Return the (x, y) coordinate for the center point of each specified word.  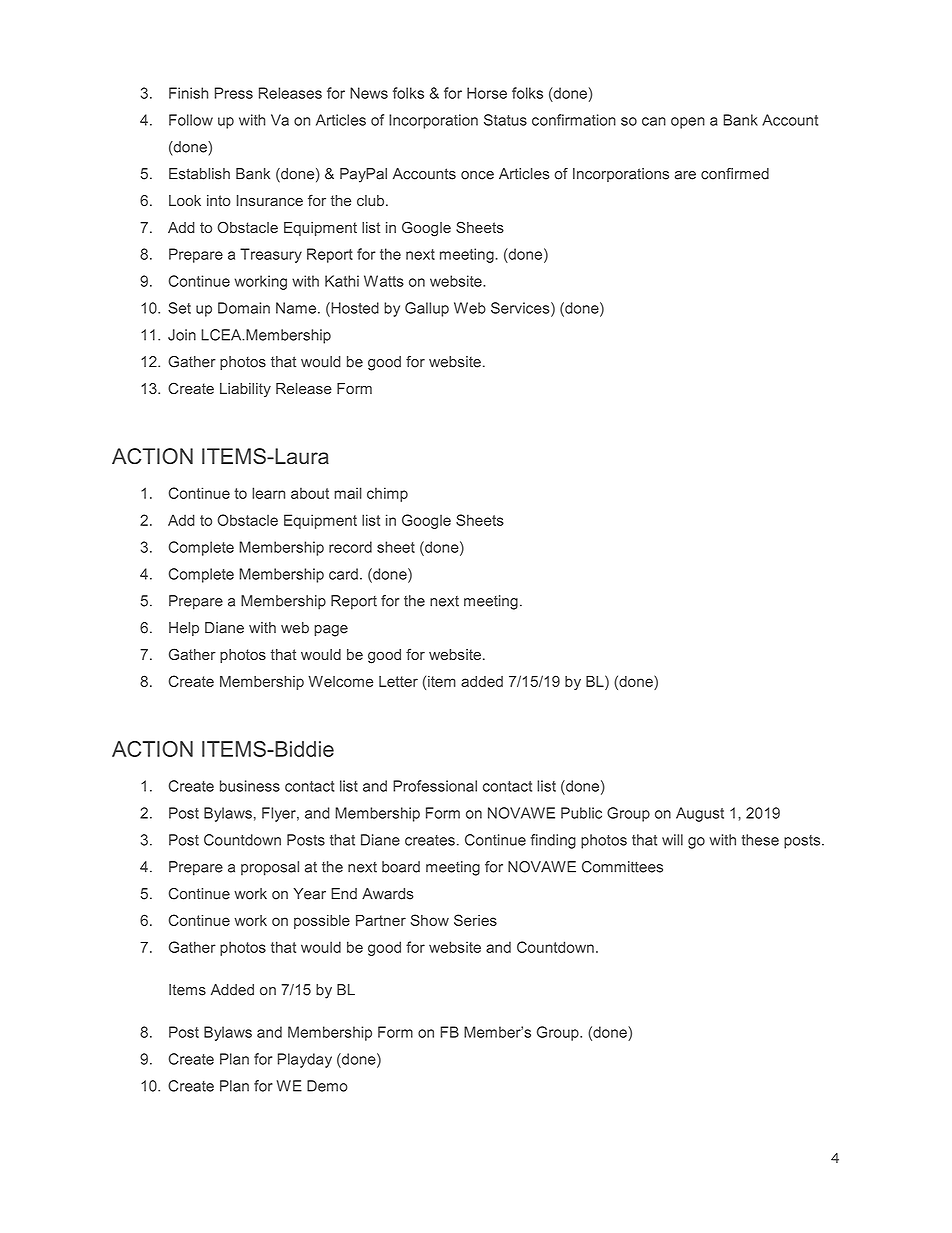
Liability (245, 390)
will (672, 840)
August (700, 814)
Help (184, 629)
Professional (435, 786)
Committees (622, 867)
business (250, 786)
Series (475, 920)
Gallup (427, 309)
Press (234, 93)
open (688, 123)
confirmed (735, 174)
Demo (327, 1086)
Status (505, 120)
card (343, 574)
